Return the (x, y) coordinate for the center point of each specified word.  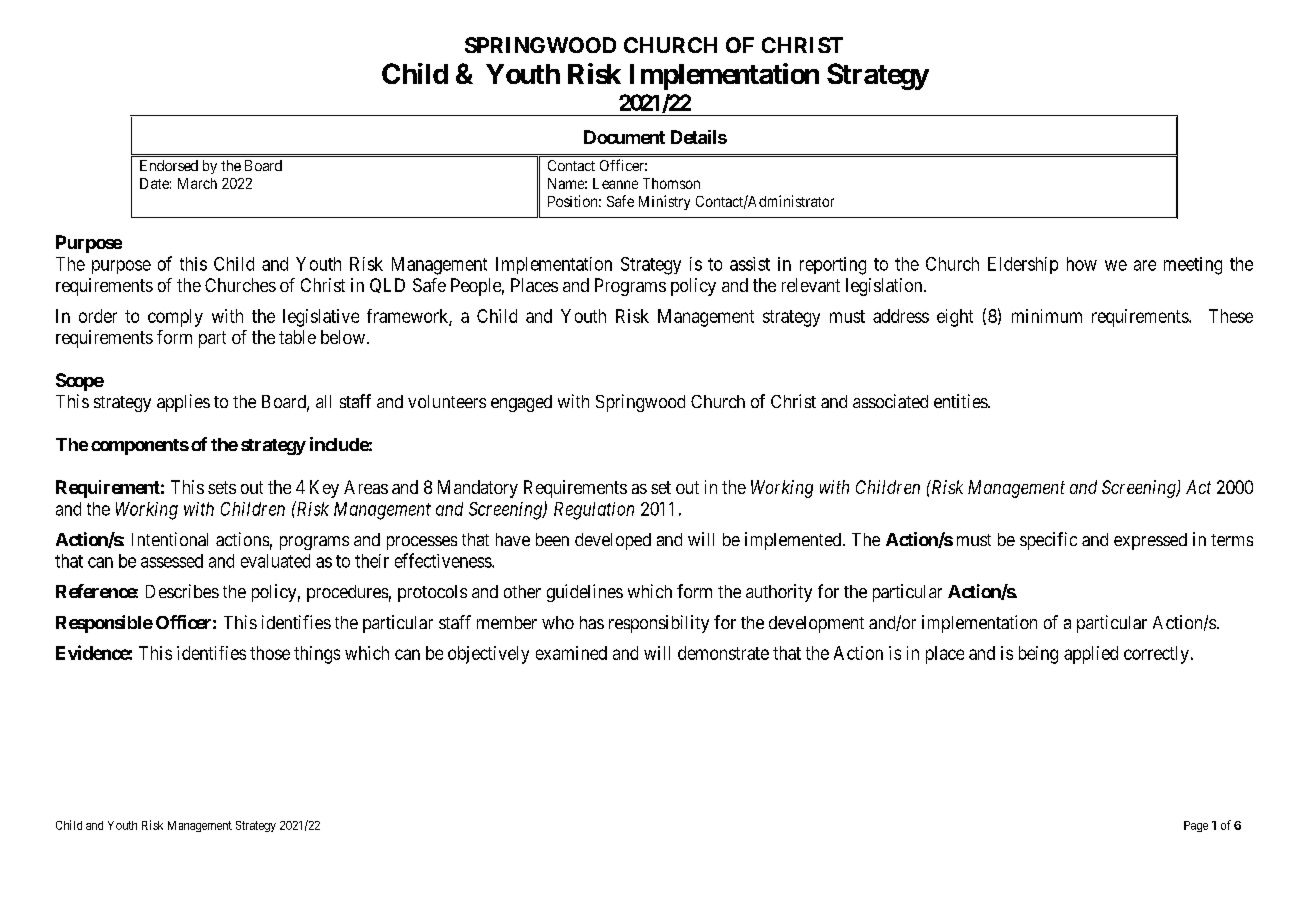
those (270, 653)
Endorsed (169, 165)
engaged (521, 403)
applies (183, 403)
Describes (182, 591)
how (1082, 264)
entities (961, 401)
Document (624, 137)
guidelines (585, 593)
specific (1048, 541)
